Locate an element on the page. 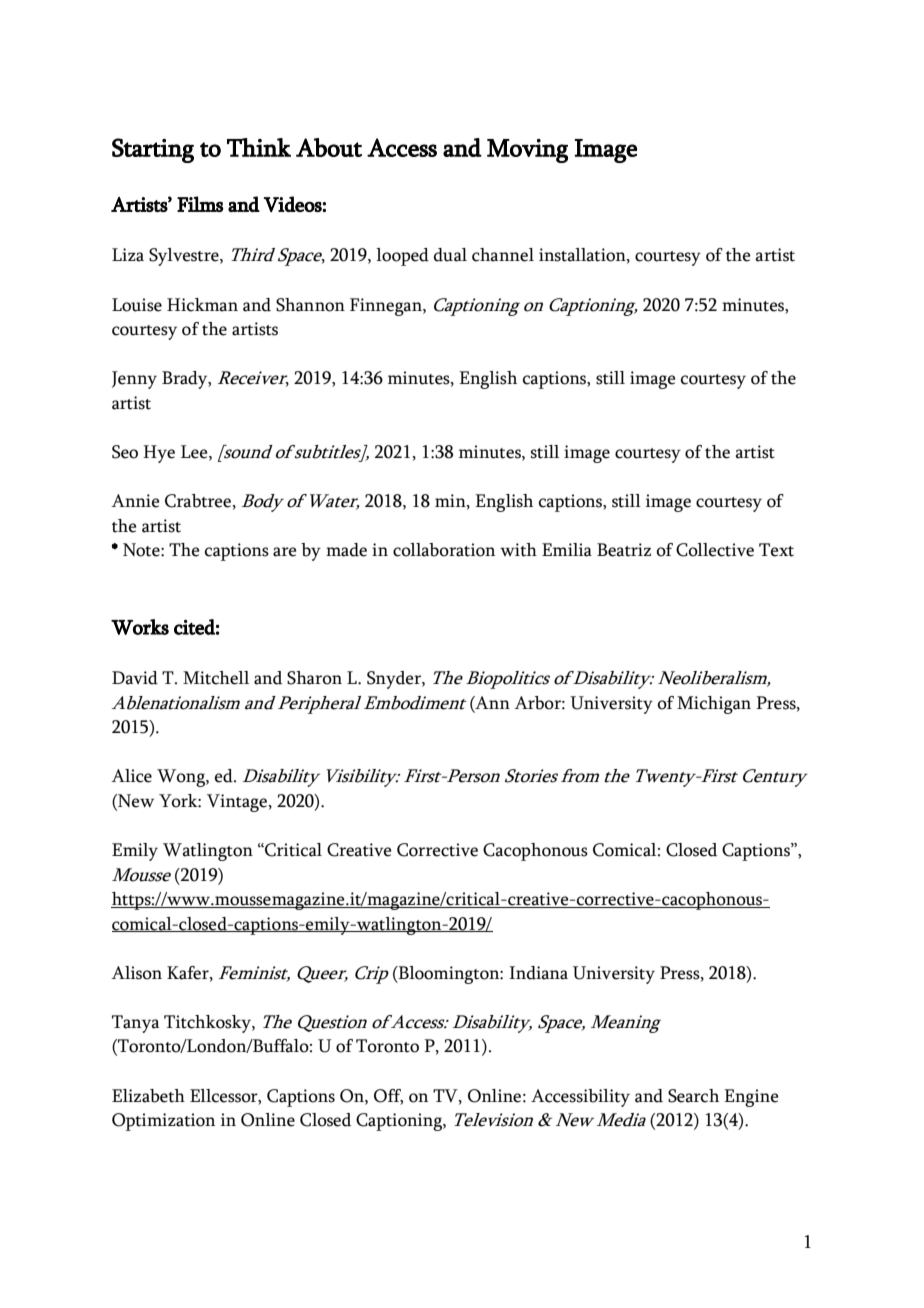 The image size is (924, 1308). Michigan is located at coordinates (714, 705).
